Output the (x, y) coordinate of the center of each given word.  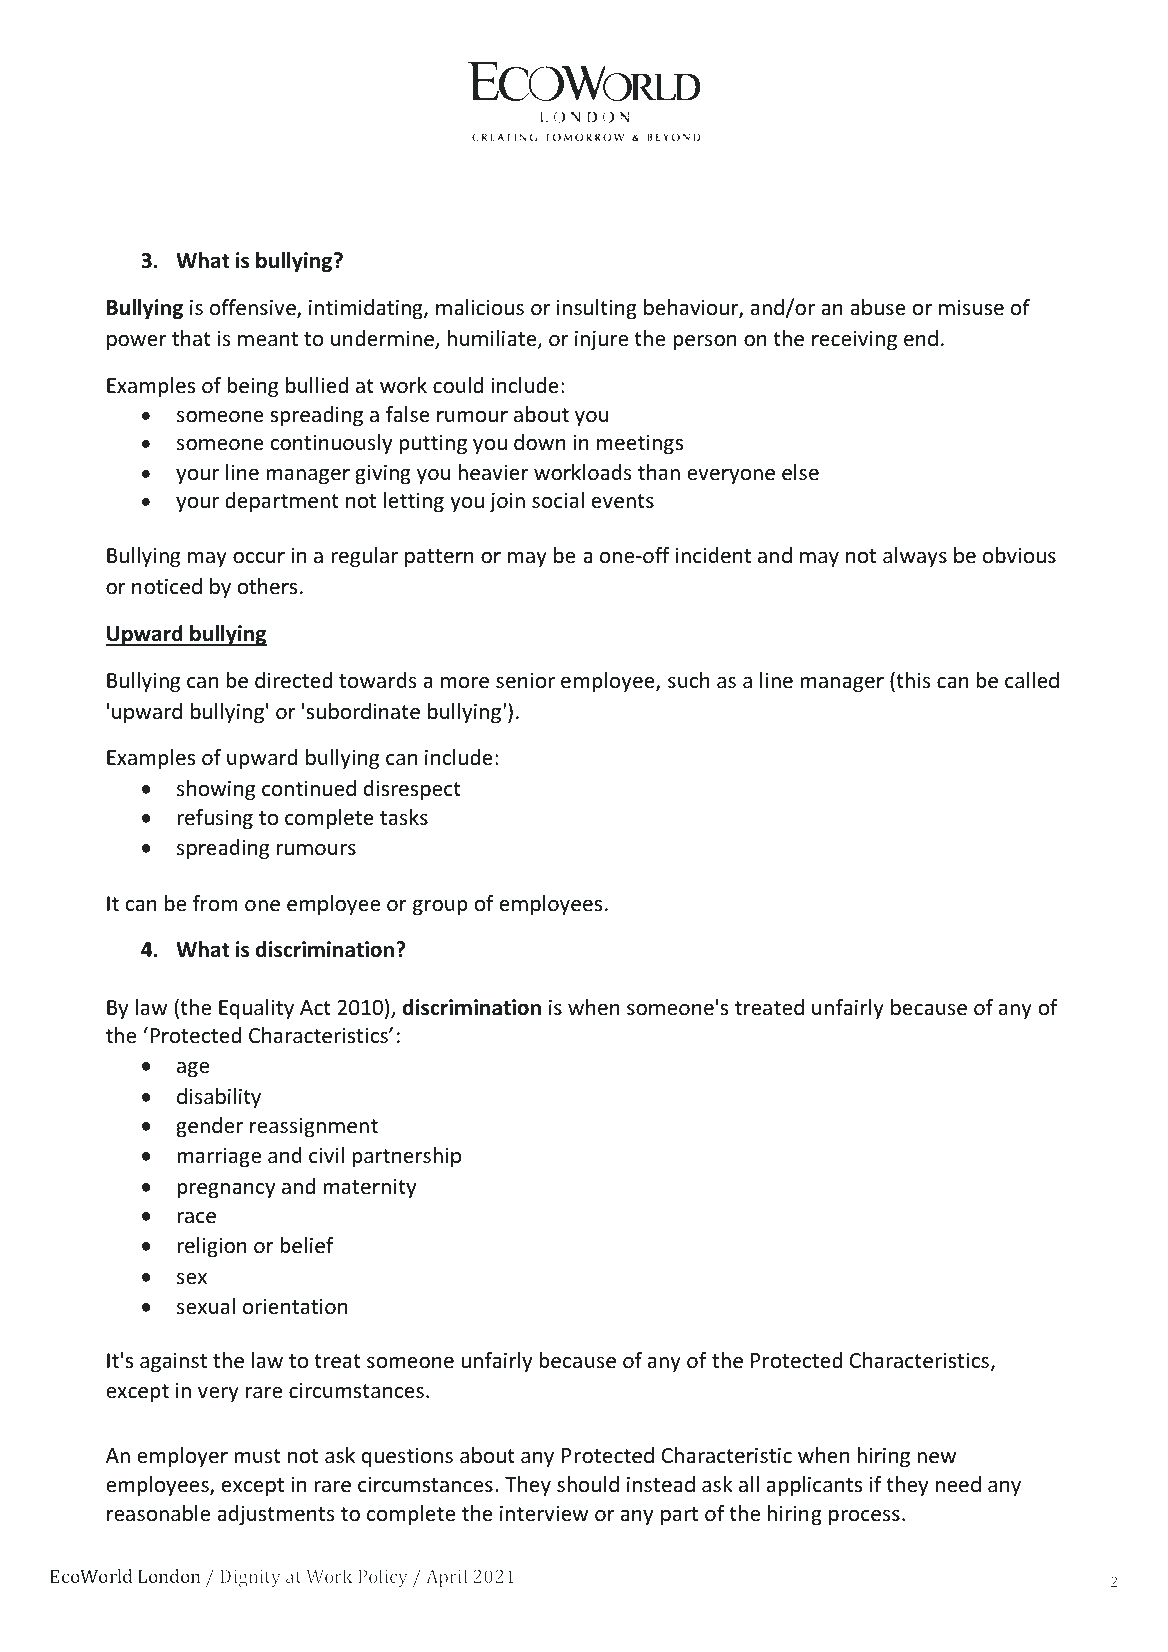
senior (525, 680)
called (1032, 680)
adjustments (275, 1515)
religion (212, 1247)
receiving (854, 340)
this (912, 681)
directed (293, 680)
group (440, 907)
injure (601, 340)
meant (268, 339)
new (936, 1458)
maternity (369, 1188)
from (215, 903)
